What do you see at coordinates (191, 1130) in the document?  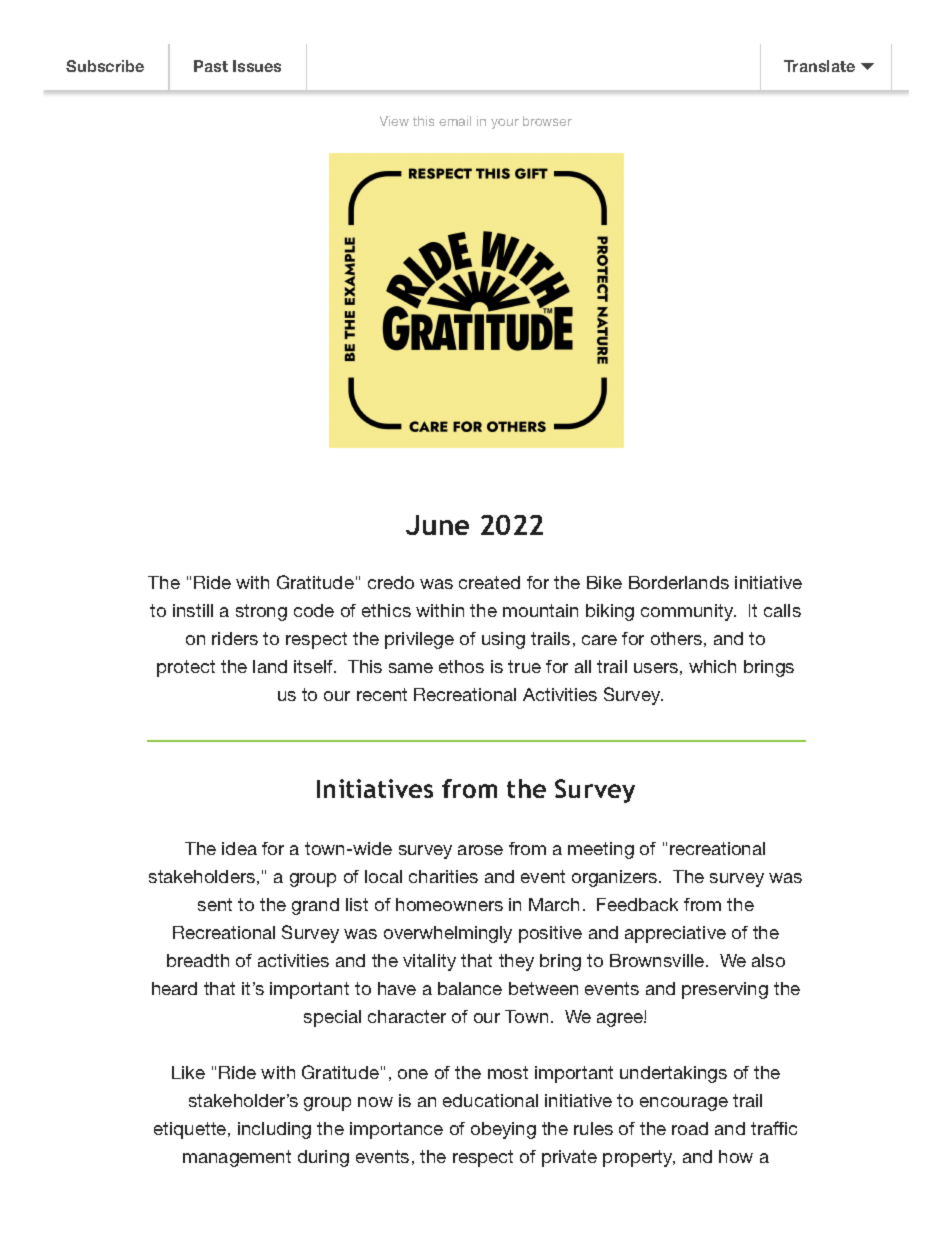 I see `etiquette` at bounding box center [191, 1130].
